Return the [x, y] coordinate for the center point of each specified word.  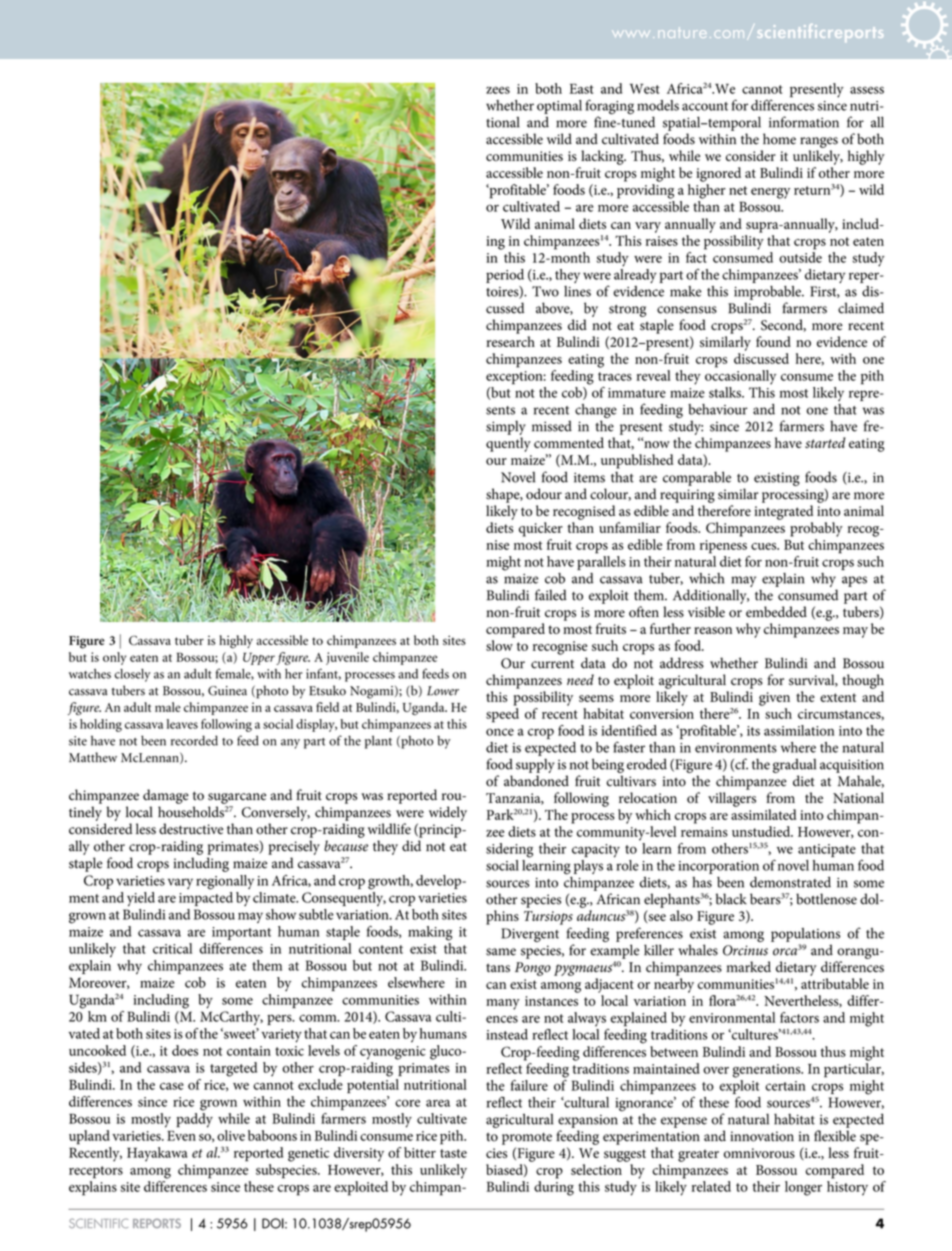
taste [453, 1153]
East [581, 88]
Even [181, 1136]
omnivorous [759, 1153]
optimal [559, 107]
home [779, 139]
